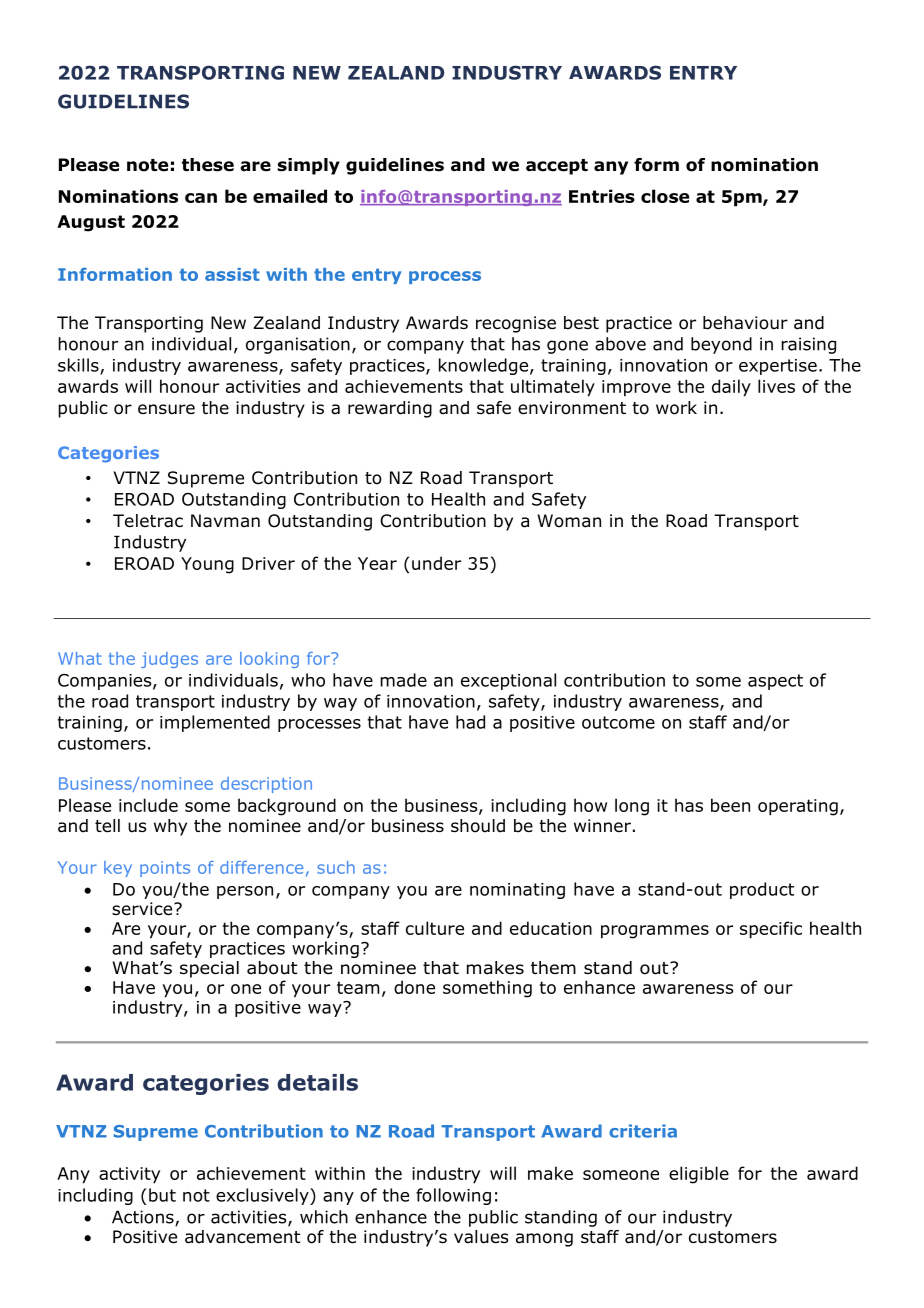 The height and width of the screenshot is (1308, 924). Describe the element at coordinates (201, 198) in the screenshot. I see `can` at that location.
